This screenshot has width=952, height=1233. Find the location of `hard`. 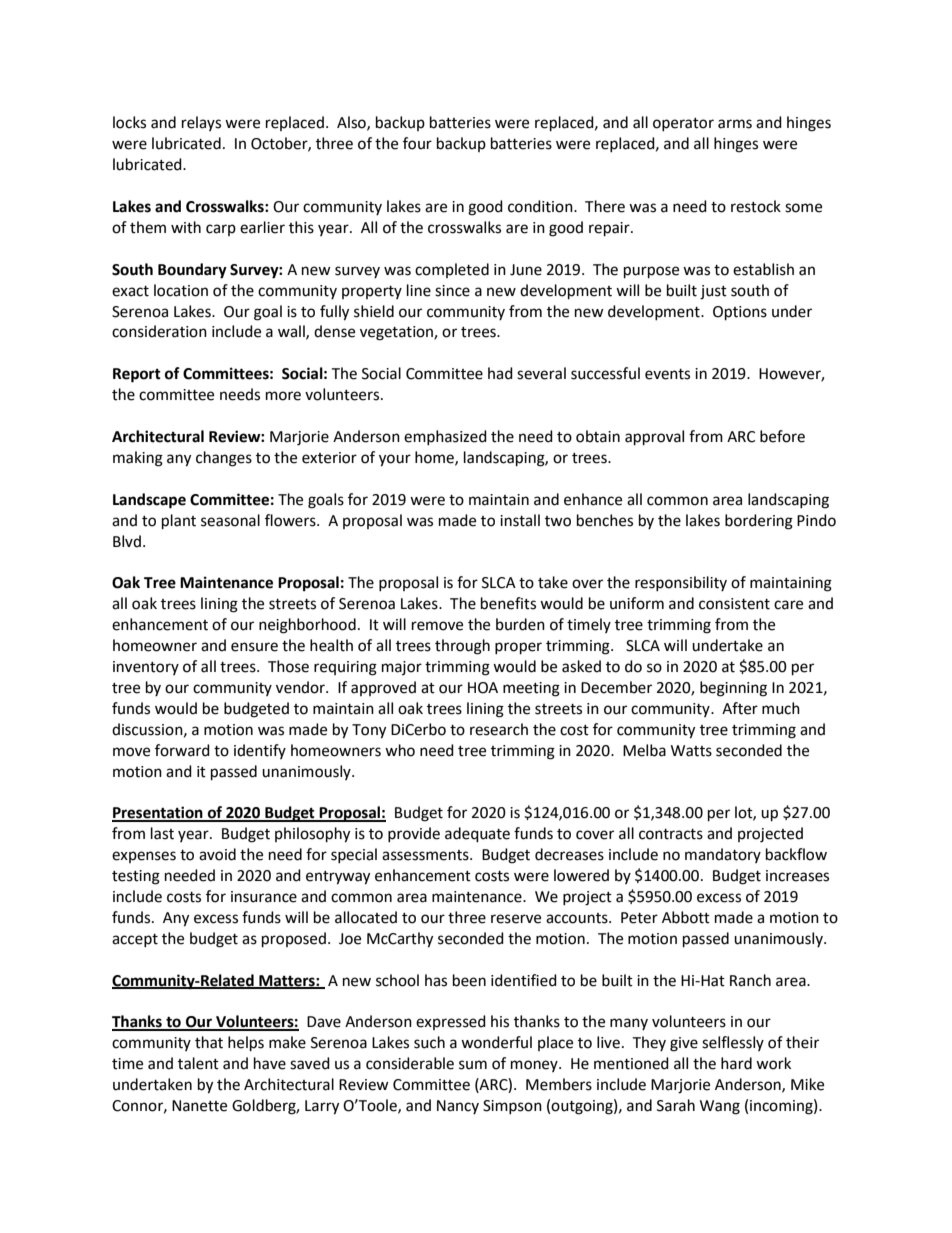

hard is located at coordinates (736, 1063).
